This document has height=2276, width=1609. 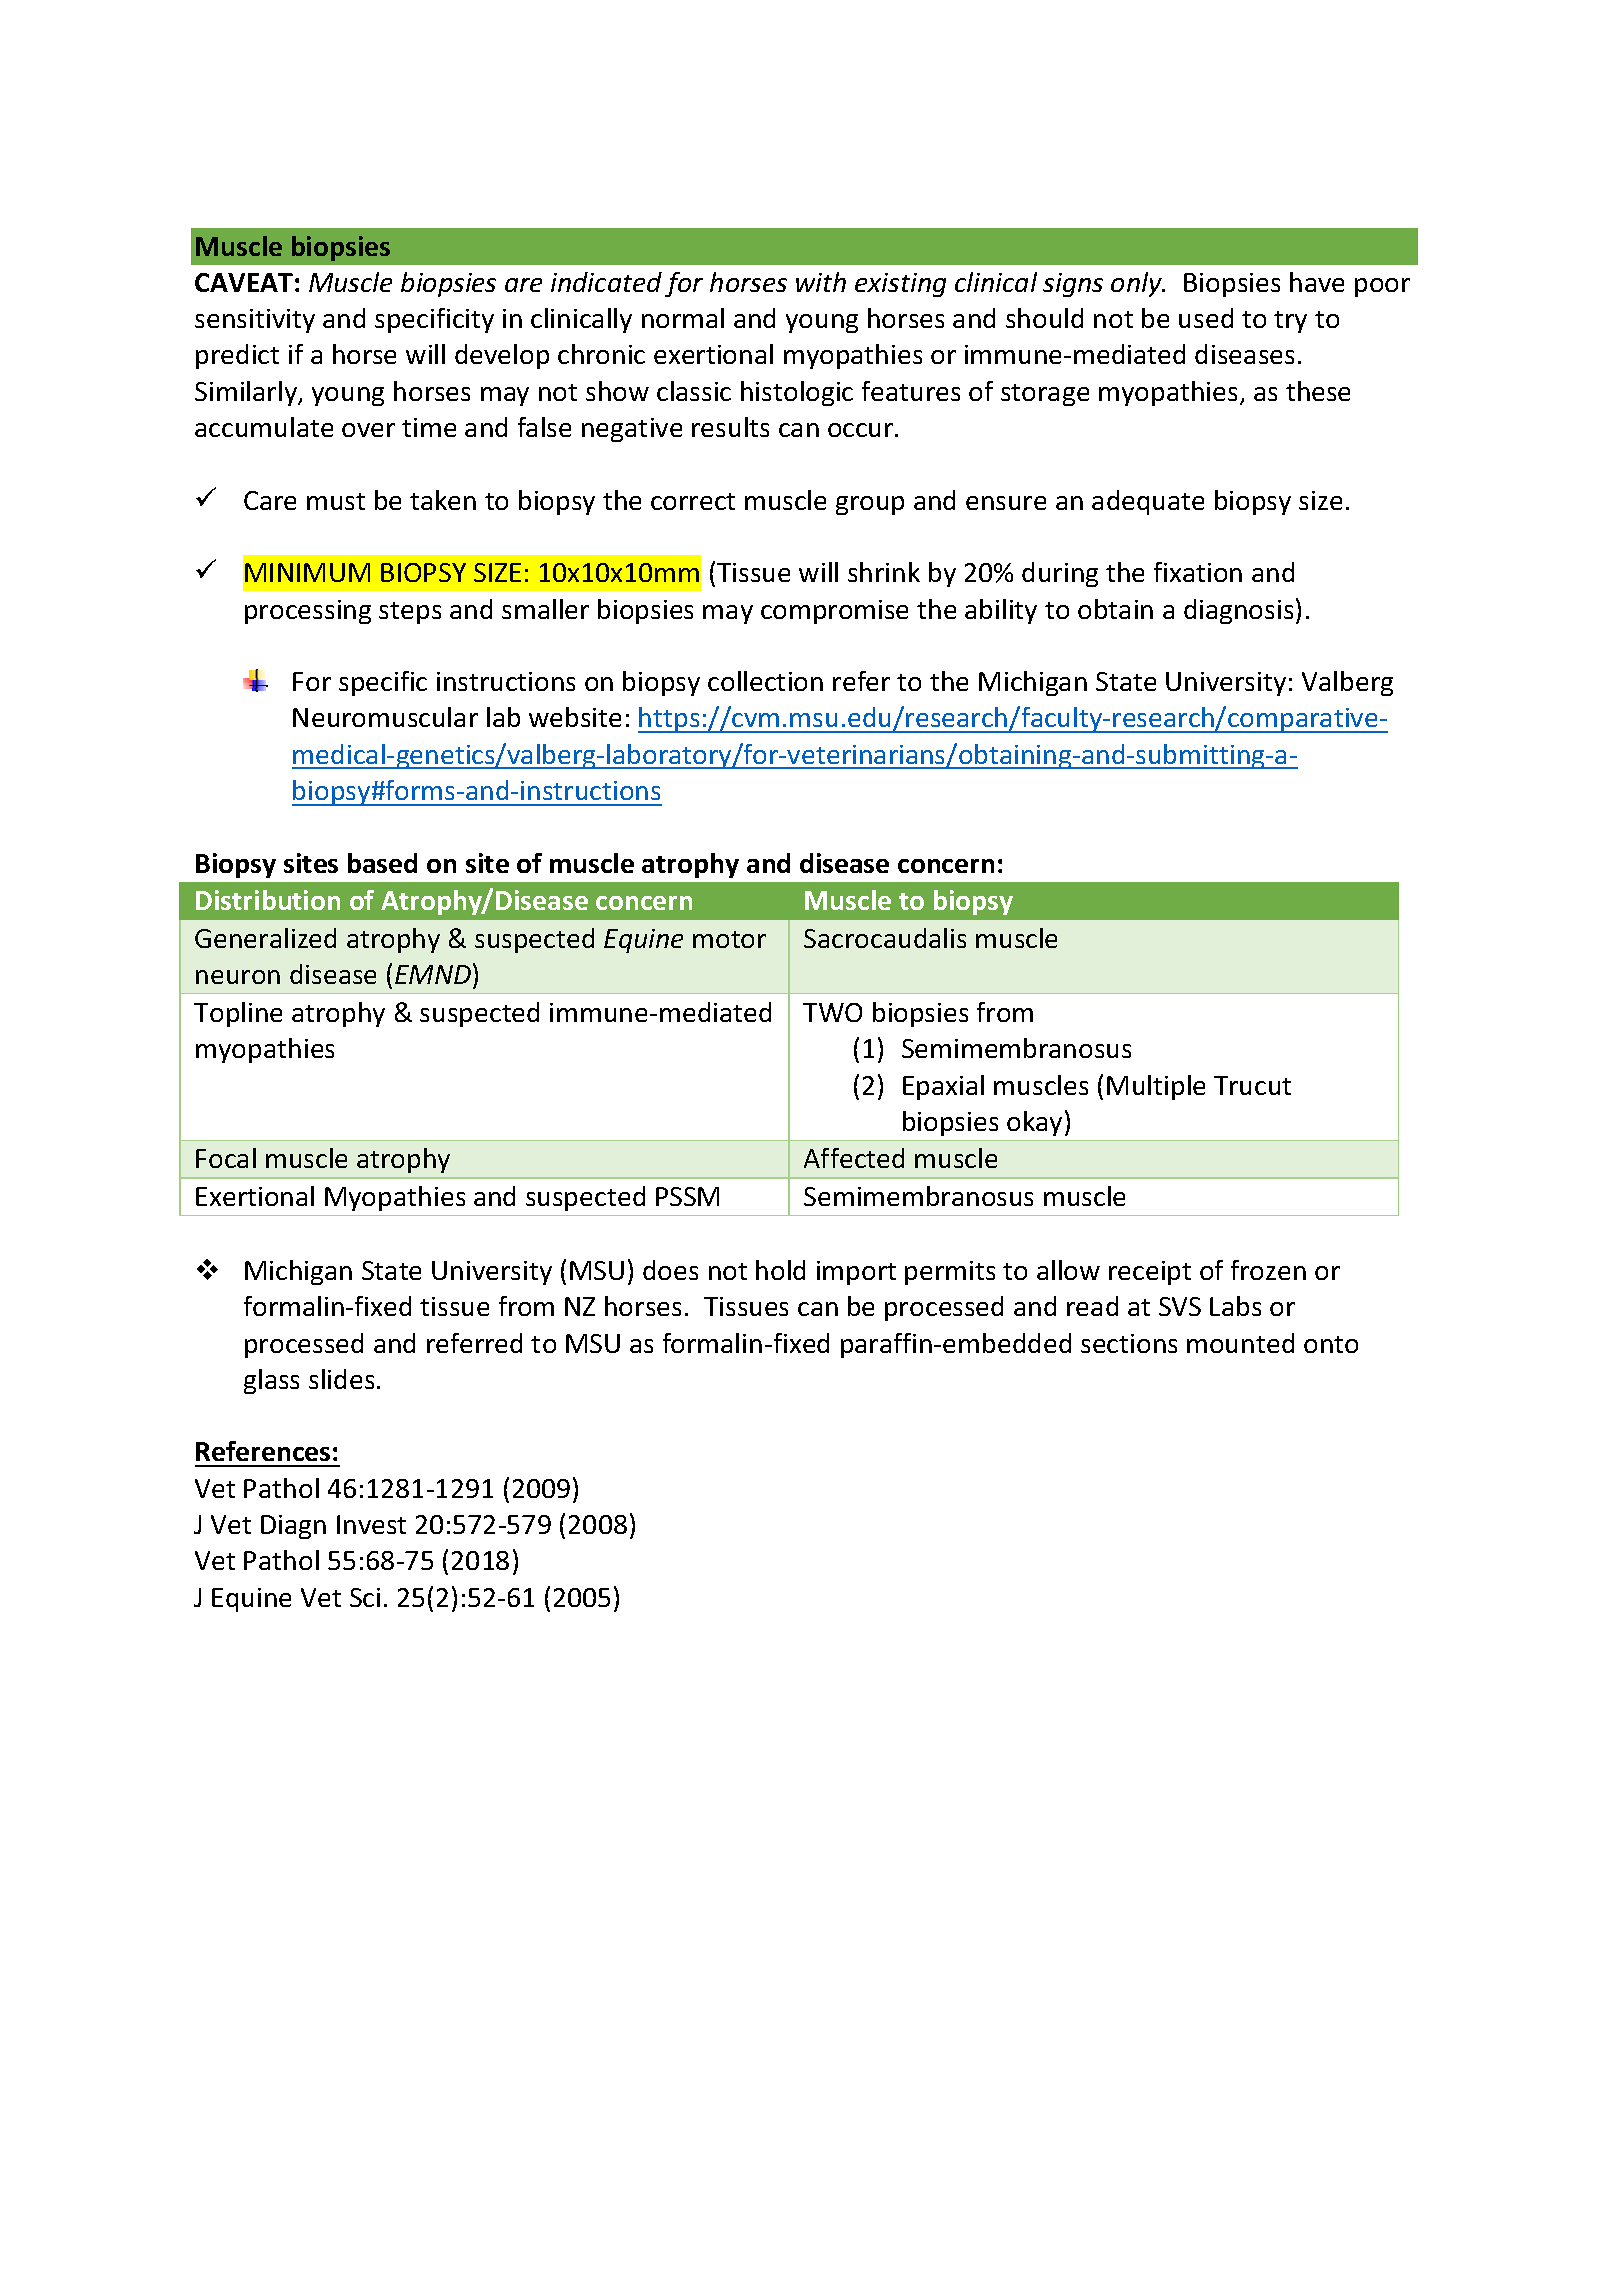 What do you see at coordinates (255, 321) in the document?
I see `sensitivity` at bounding box center [255, 321].
